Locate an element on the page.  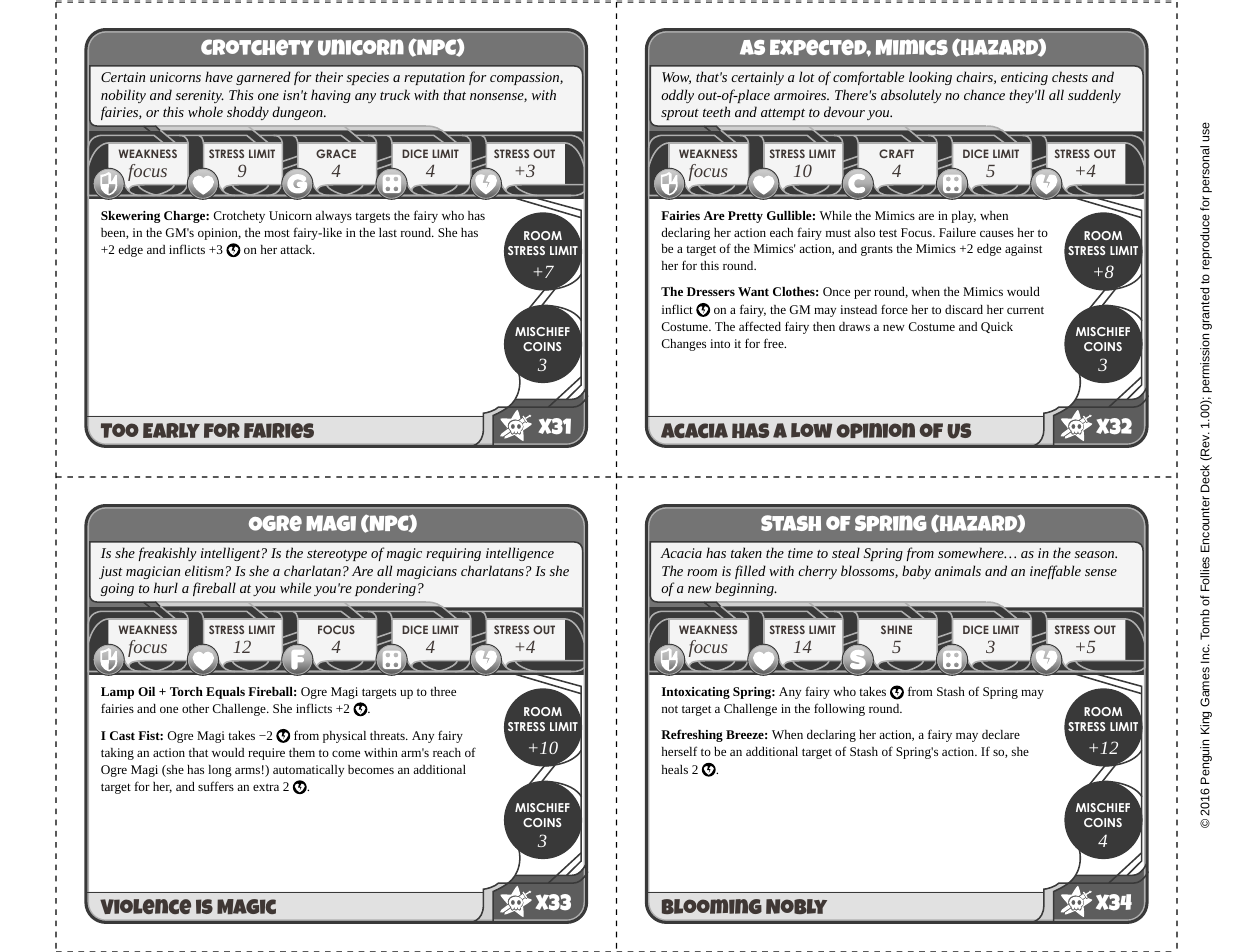
Nobly is located at coordinates (796, 906).
